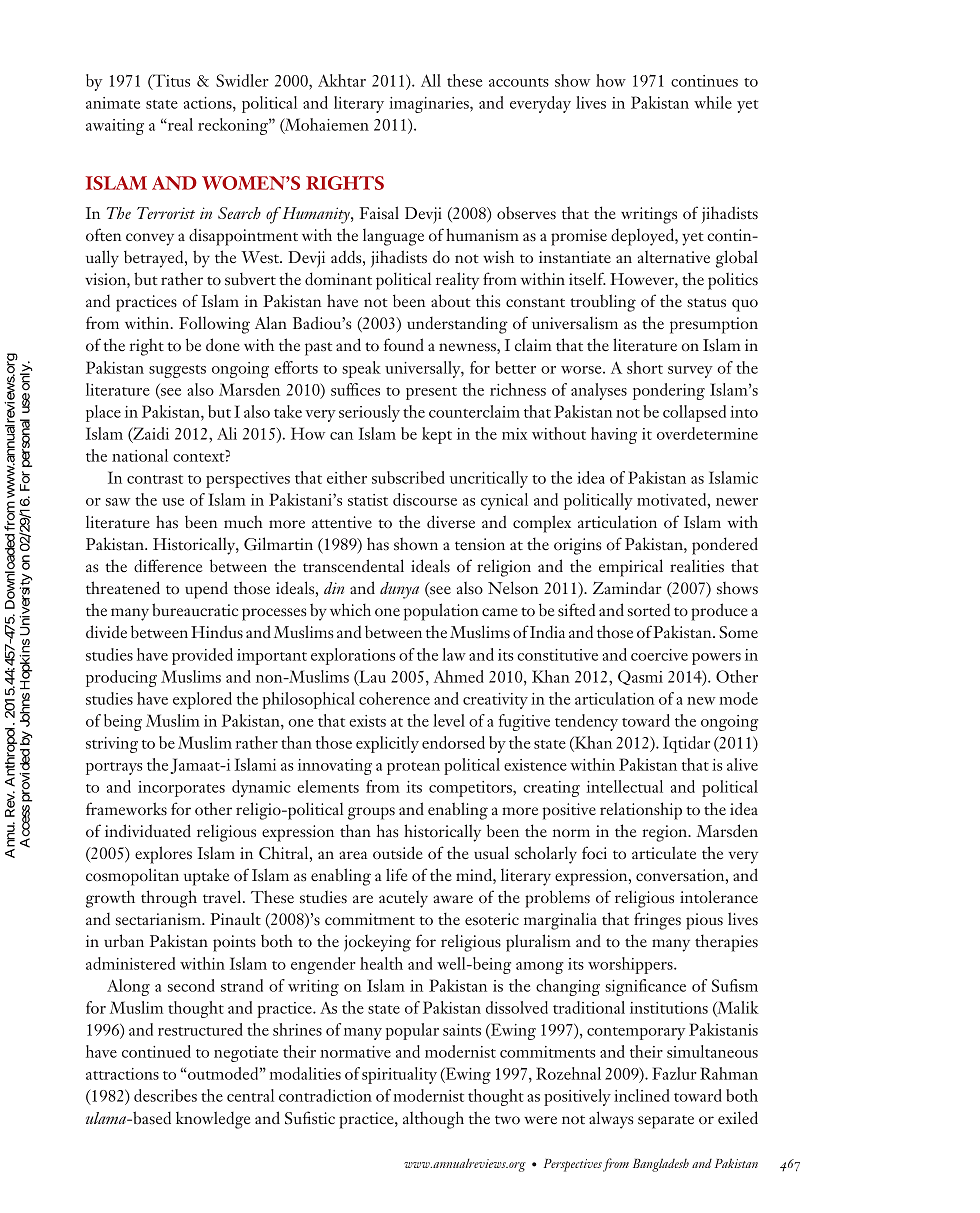  I want to click on imaginaries, so click(430, 105).
